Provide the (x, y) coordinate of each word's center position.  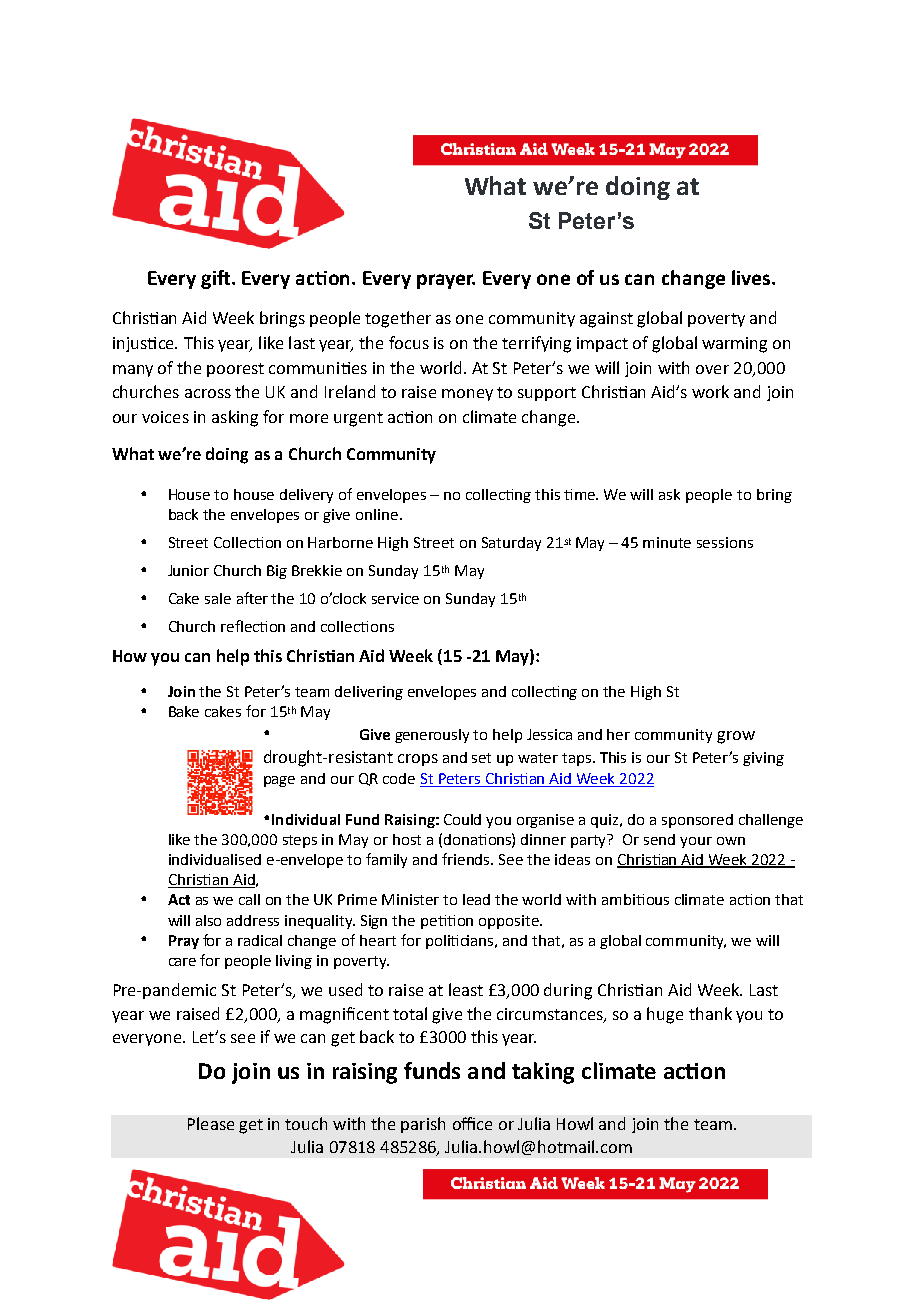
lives (752, 277)
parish (423, 1125)
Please (211, 1123)
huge (665, 1015)
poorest (235, 370)
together (398, 319)
